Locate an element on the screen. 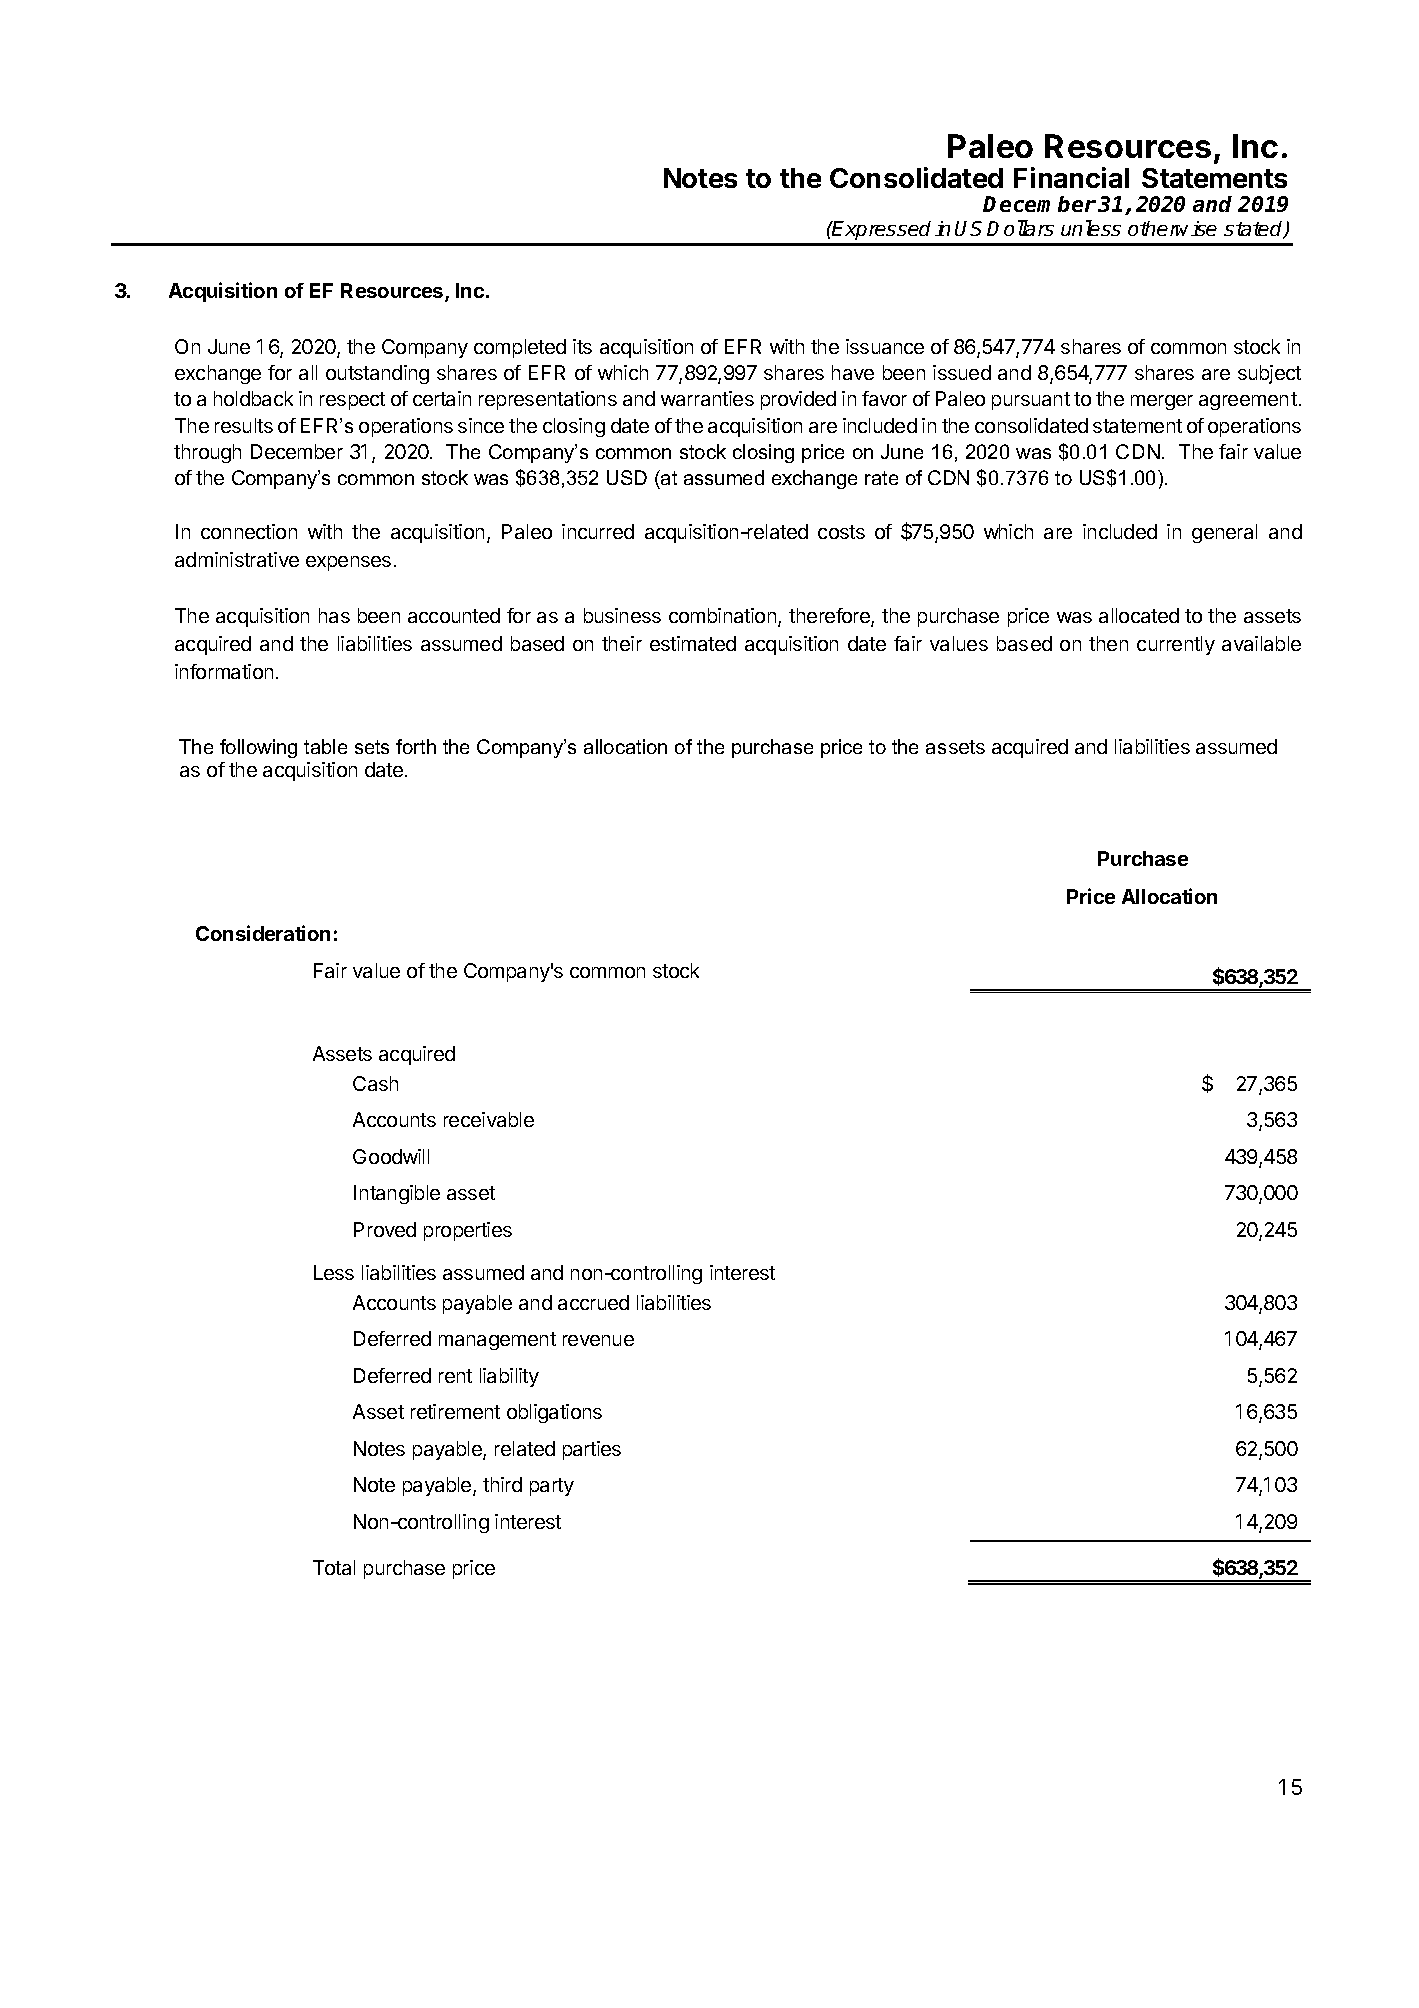 Image resolution: width=1419 pixels, height=2008 pixels. parties is located at coordinates (592, 1450).
